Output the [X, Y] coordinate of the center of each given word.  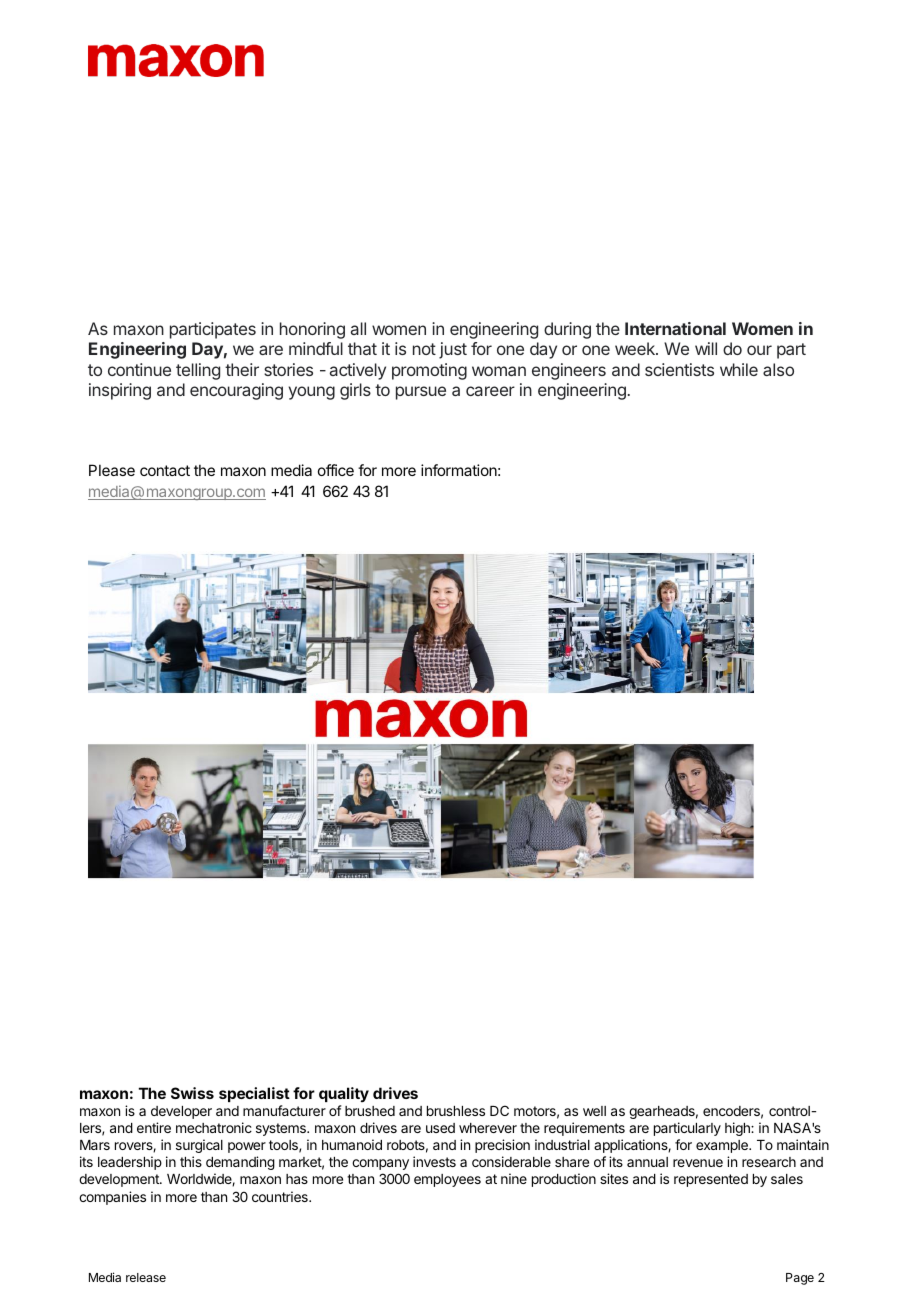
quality [344, 1094]
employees [447, 1180]
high [738, 1129]
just [453, 350]
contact [165, 470]
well [594, 1111]
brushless [456, 1111]
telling [198, 371]
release [146, 1277]
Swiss [192, 1093]
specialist [254, 1094]
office [336, 470]
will [706, 348]
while [739, 369]
